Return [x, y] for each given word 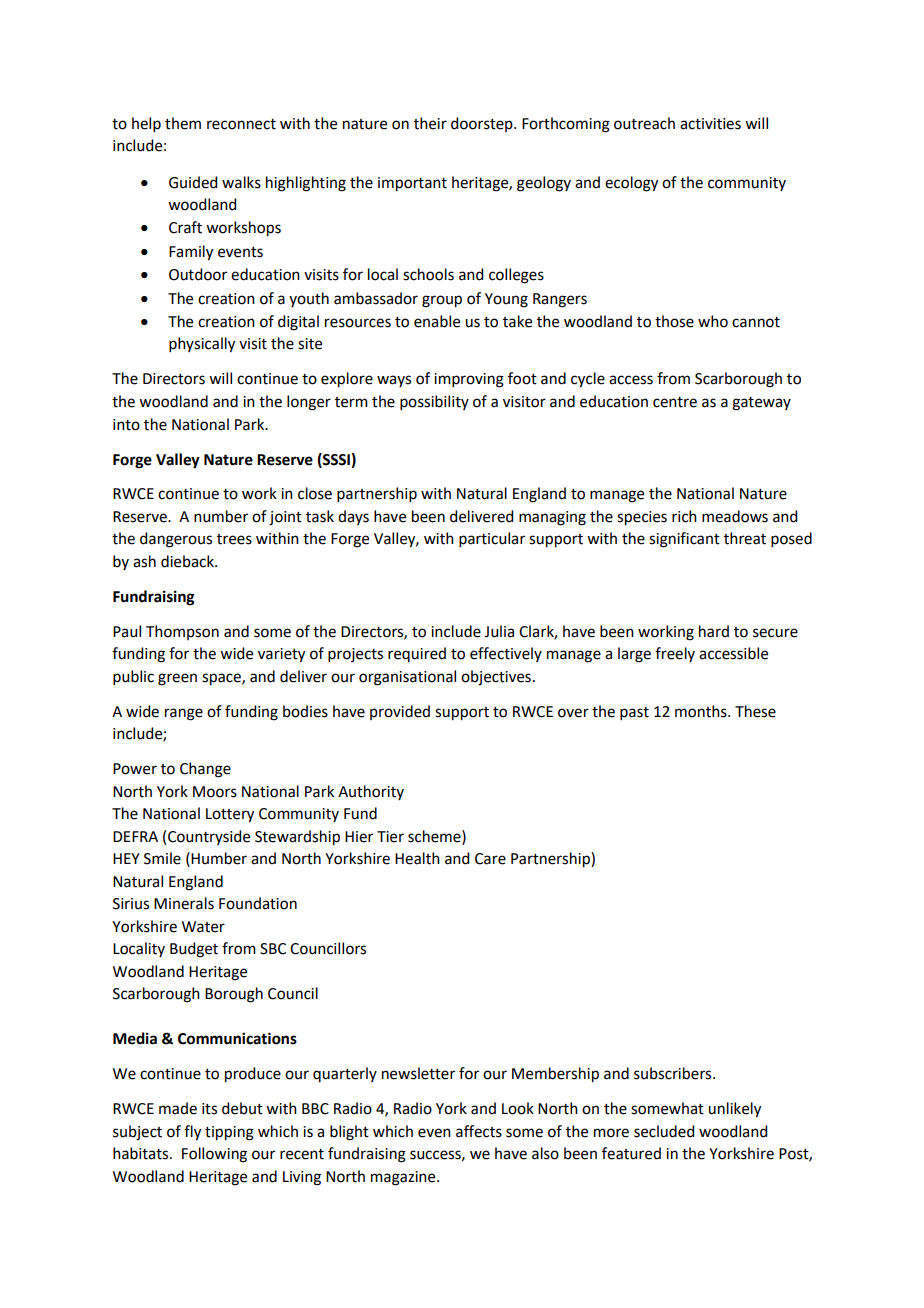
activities [710, 124]
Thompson [182, 632]
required [417, 654]
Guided [193, 182]
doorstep [483, 124]
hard [714, 631]
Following [214, 1155]
